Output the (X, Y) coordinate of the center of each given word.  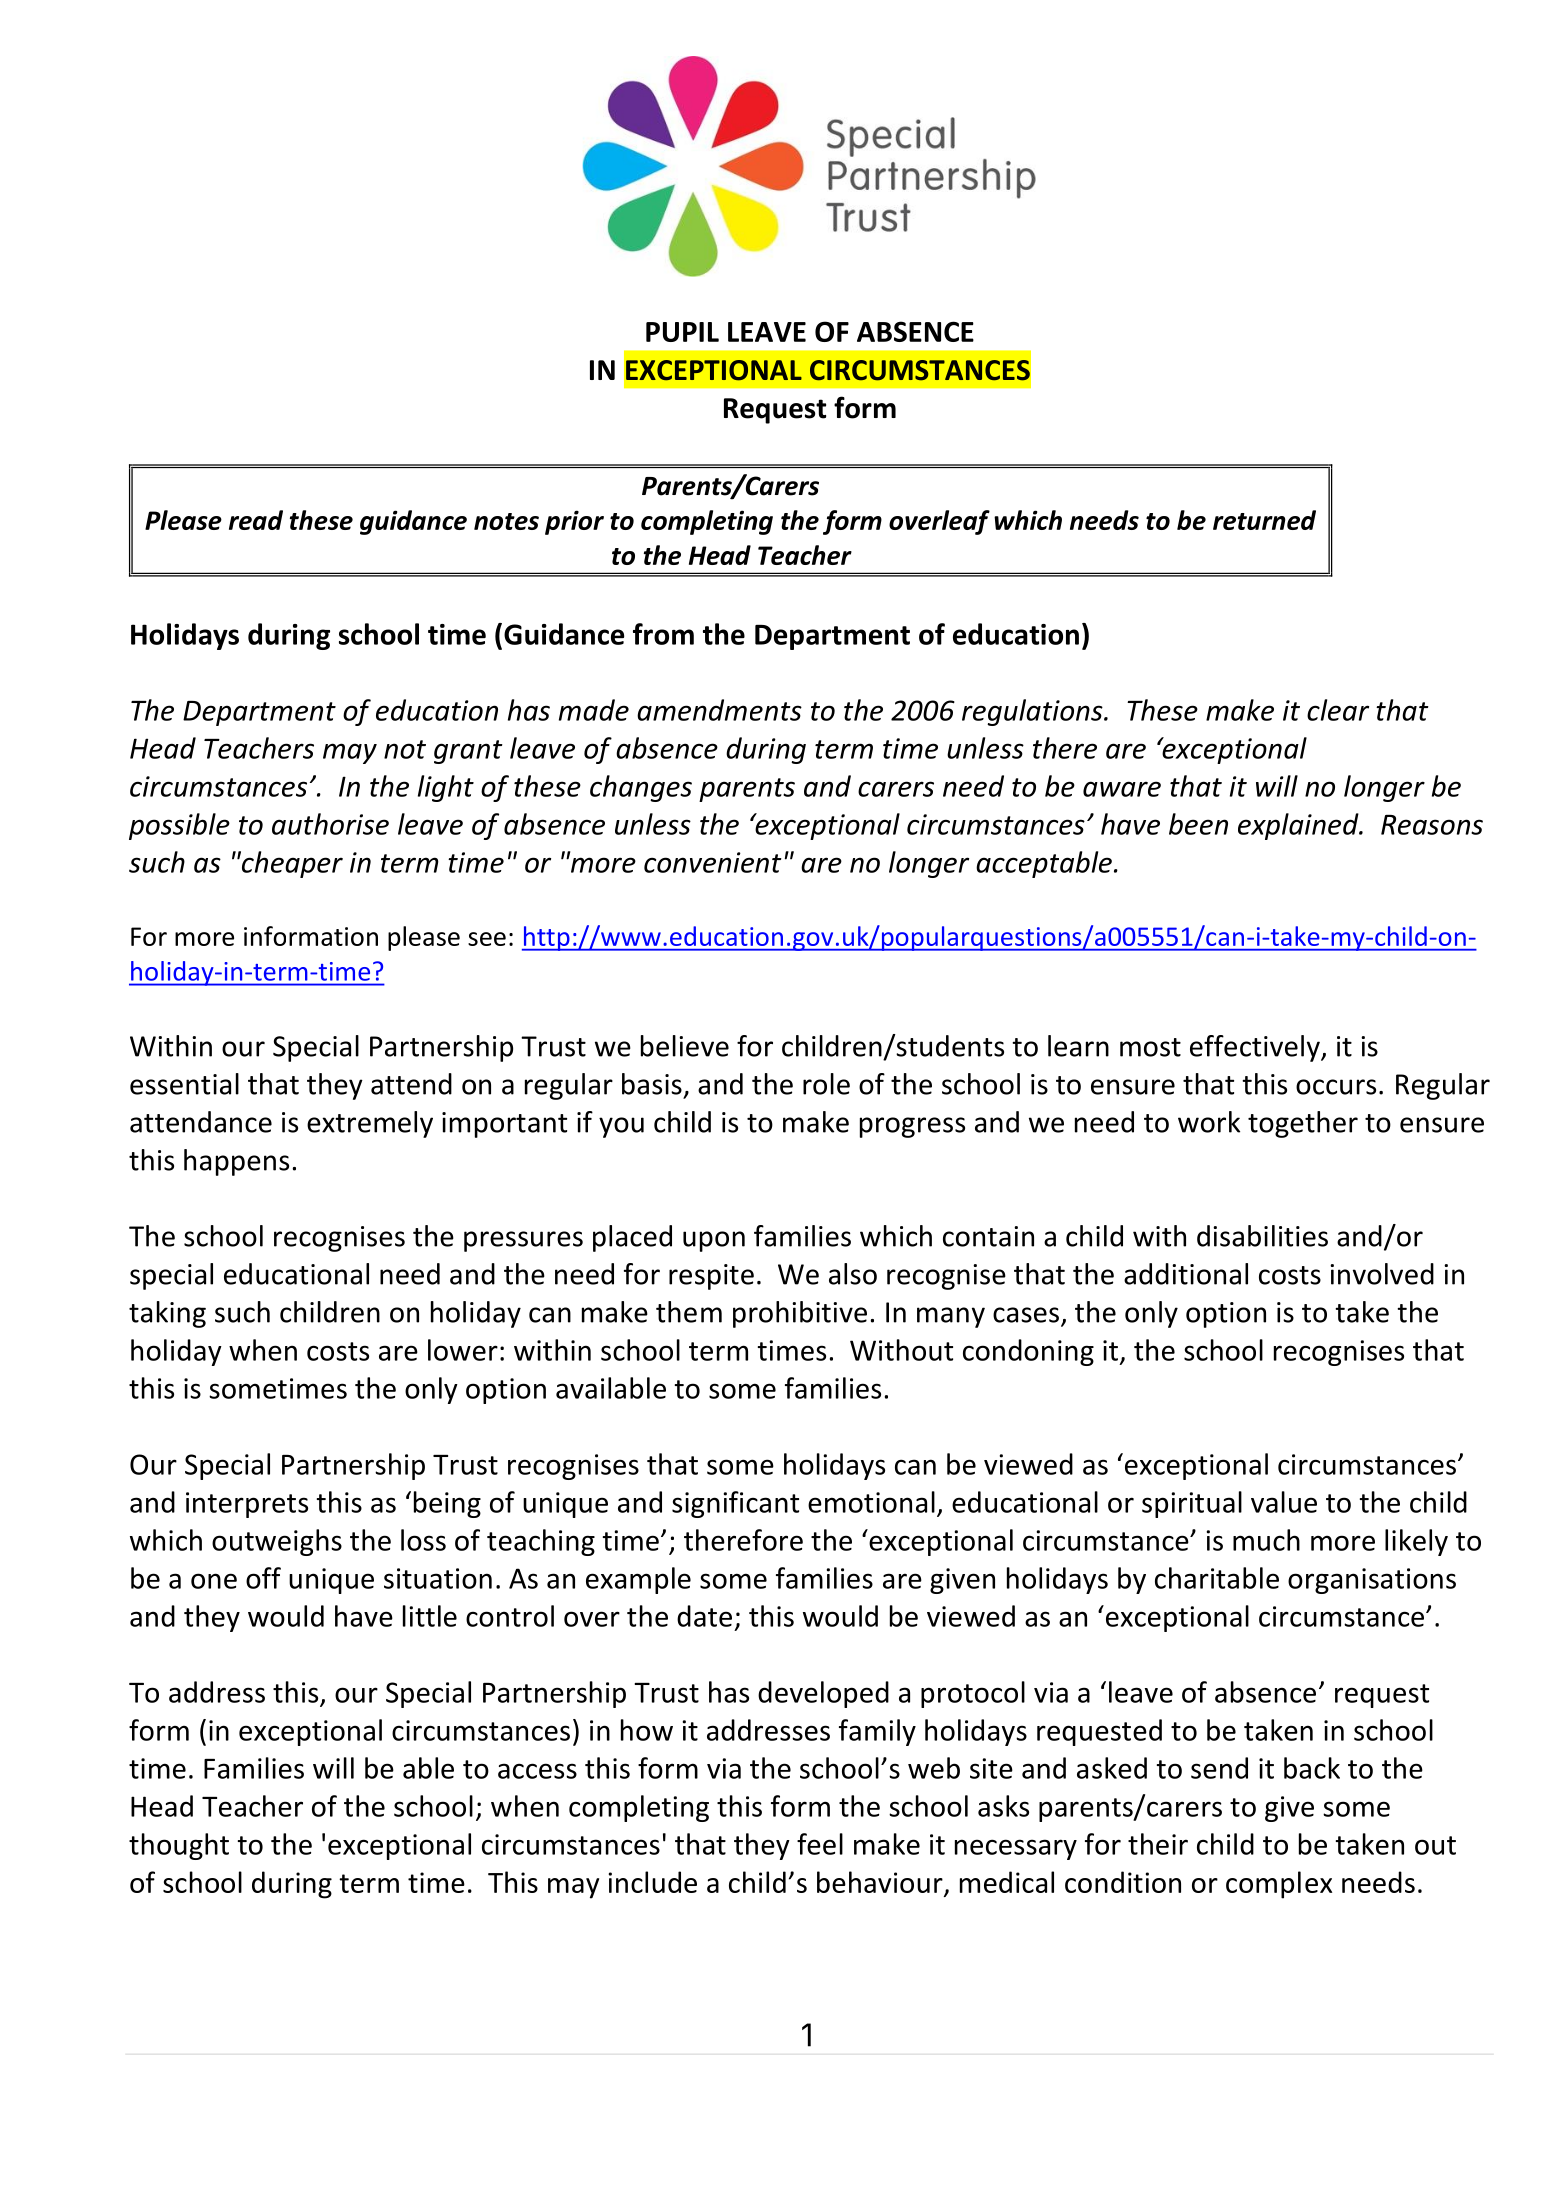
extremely (370, 1124)
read (256, 520)
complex (1279, 1885)
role (826, 1084)
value (1284, 1502)
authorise (330, 824)
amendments (719, 710)
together (1303, 1124)
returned (1264, 520)
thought (179, 1846)
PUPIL (682, 332)
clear (1338, 710)
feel (820, 1844)
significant (735, 1504)
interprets (247, 1505)
